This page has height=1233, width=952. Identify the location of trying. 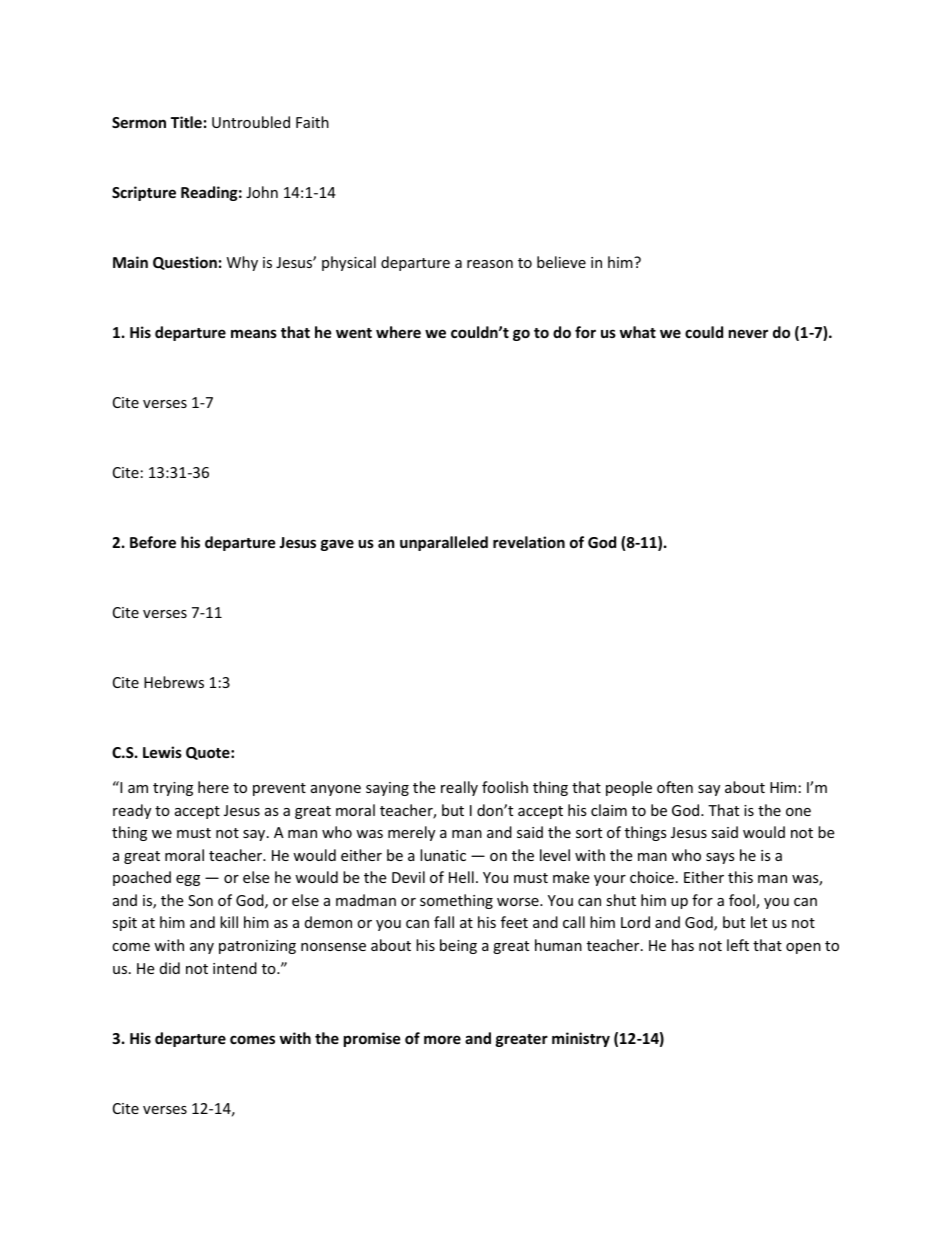
(173, 789).
